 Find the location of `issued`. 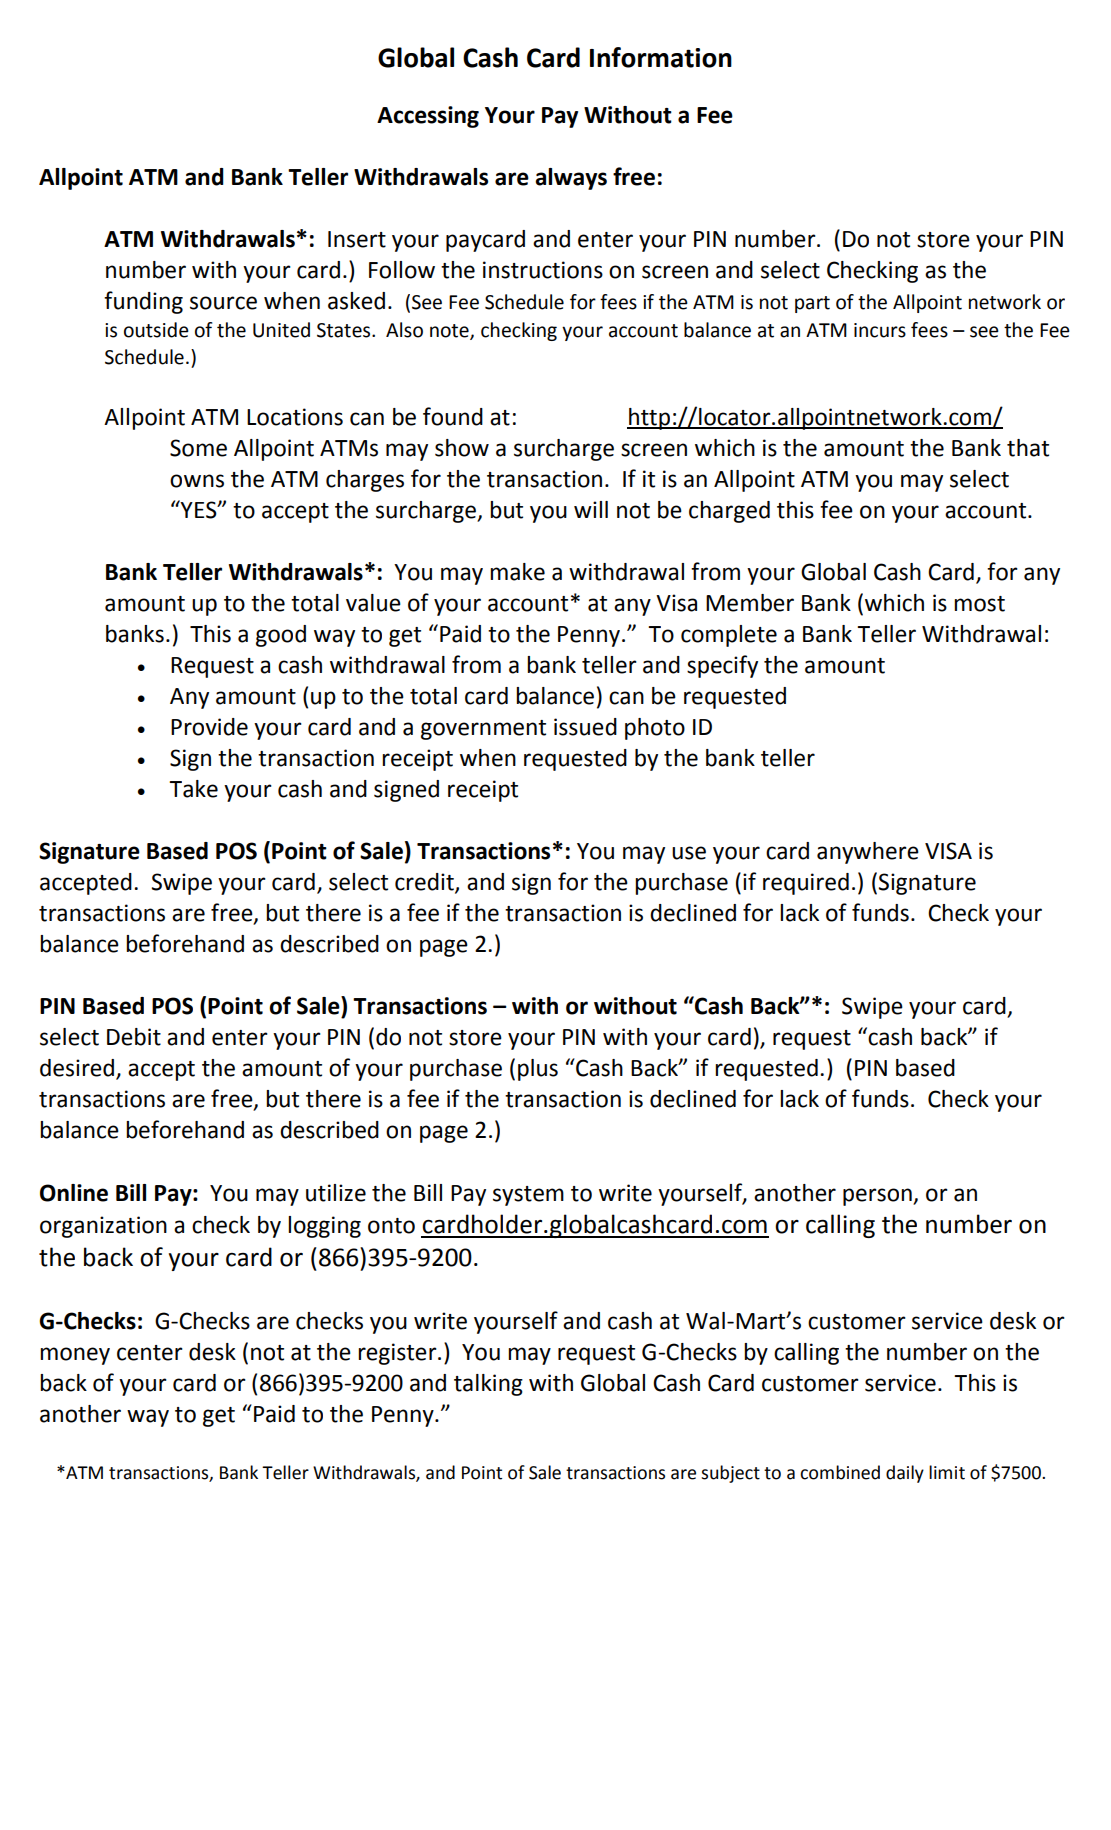

issued is located at coordinates (585, 727).
